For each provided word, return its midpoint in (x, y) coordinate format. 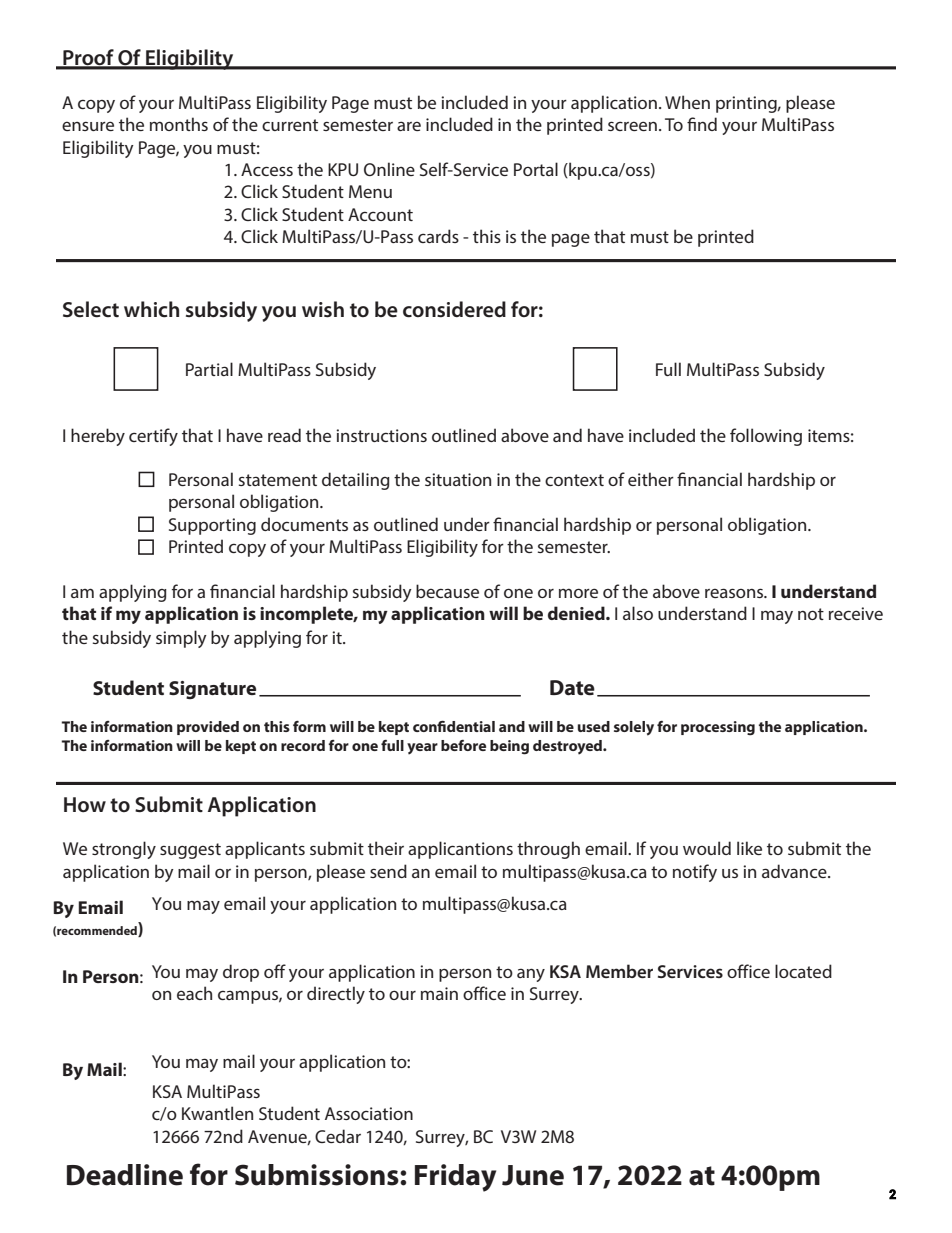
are (409, 126)
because (447, 591)
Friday (455, 1178)
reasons (735, 593)
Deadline (125, 1175)
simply (181, 639)
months (179, 124)
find (702, 124)
